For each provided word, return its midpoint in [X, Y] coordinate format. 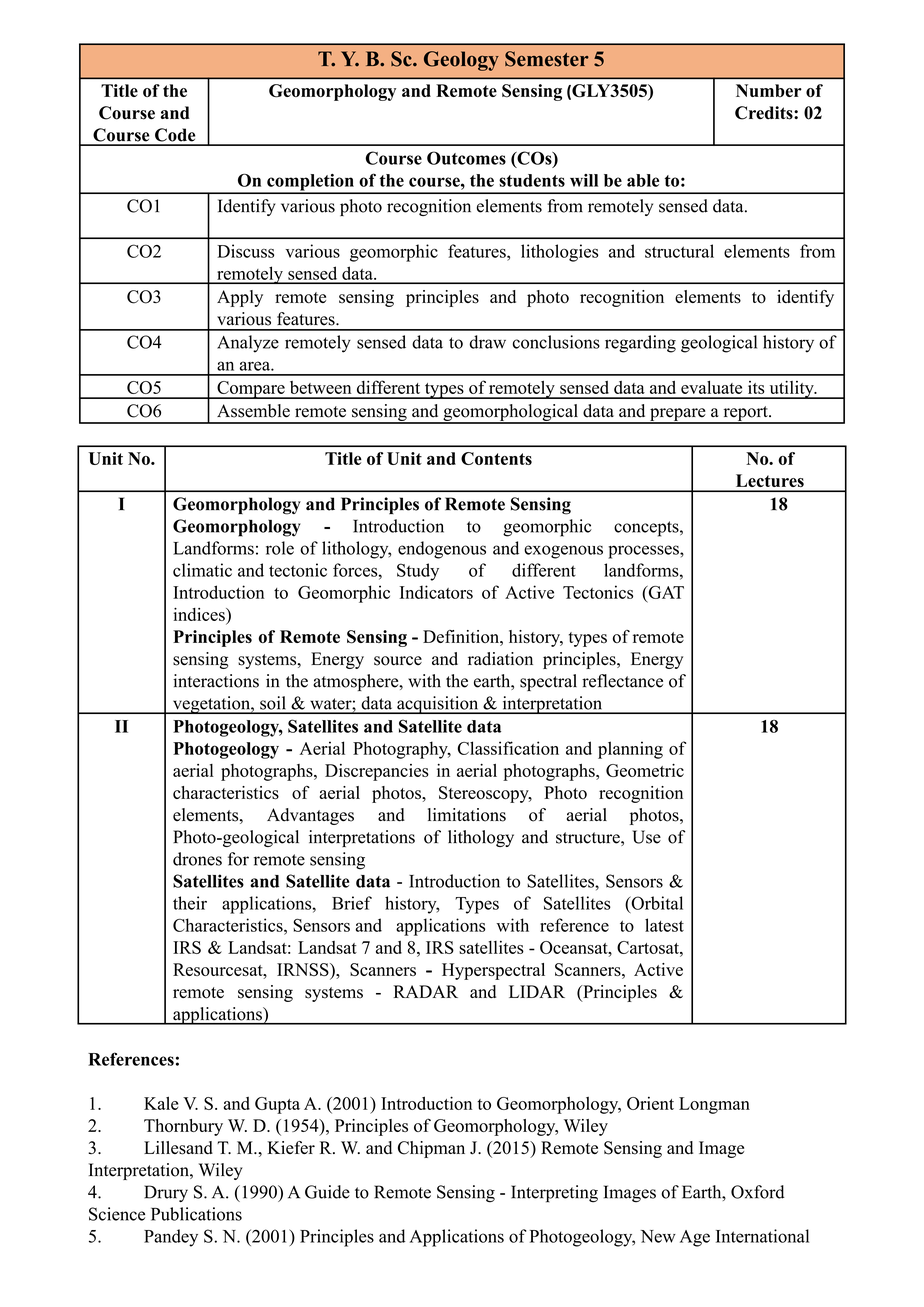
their [190, 903]
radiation [500, 659]
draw [487, 342]
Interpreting [554, 1194]
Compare [251, 390]
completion [310, 183]
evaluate [711, 387]
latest [664, 925]
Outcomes [466, 158]
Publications [196, 1214]
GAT [665, 592]
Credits [765, 113]
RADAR [425, 991]
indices [200, 614]
